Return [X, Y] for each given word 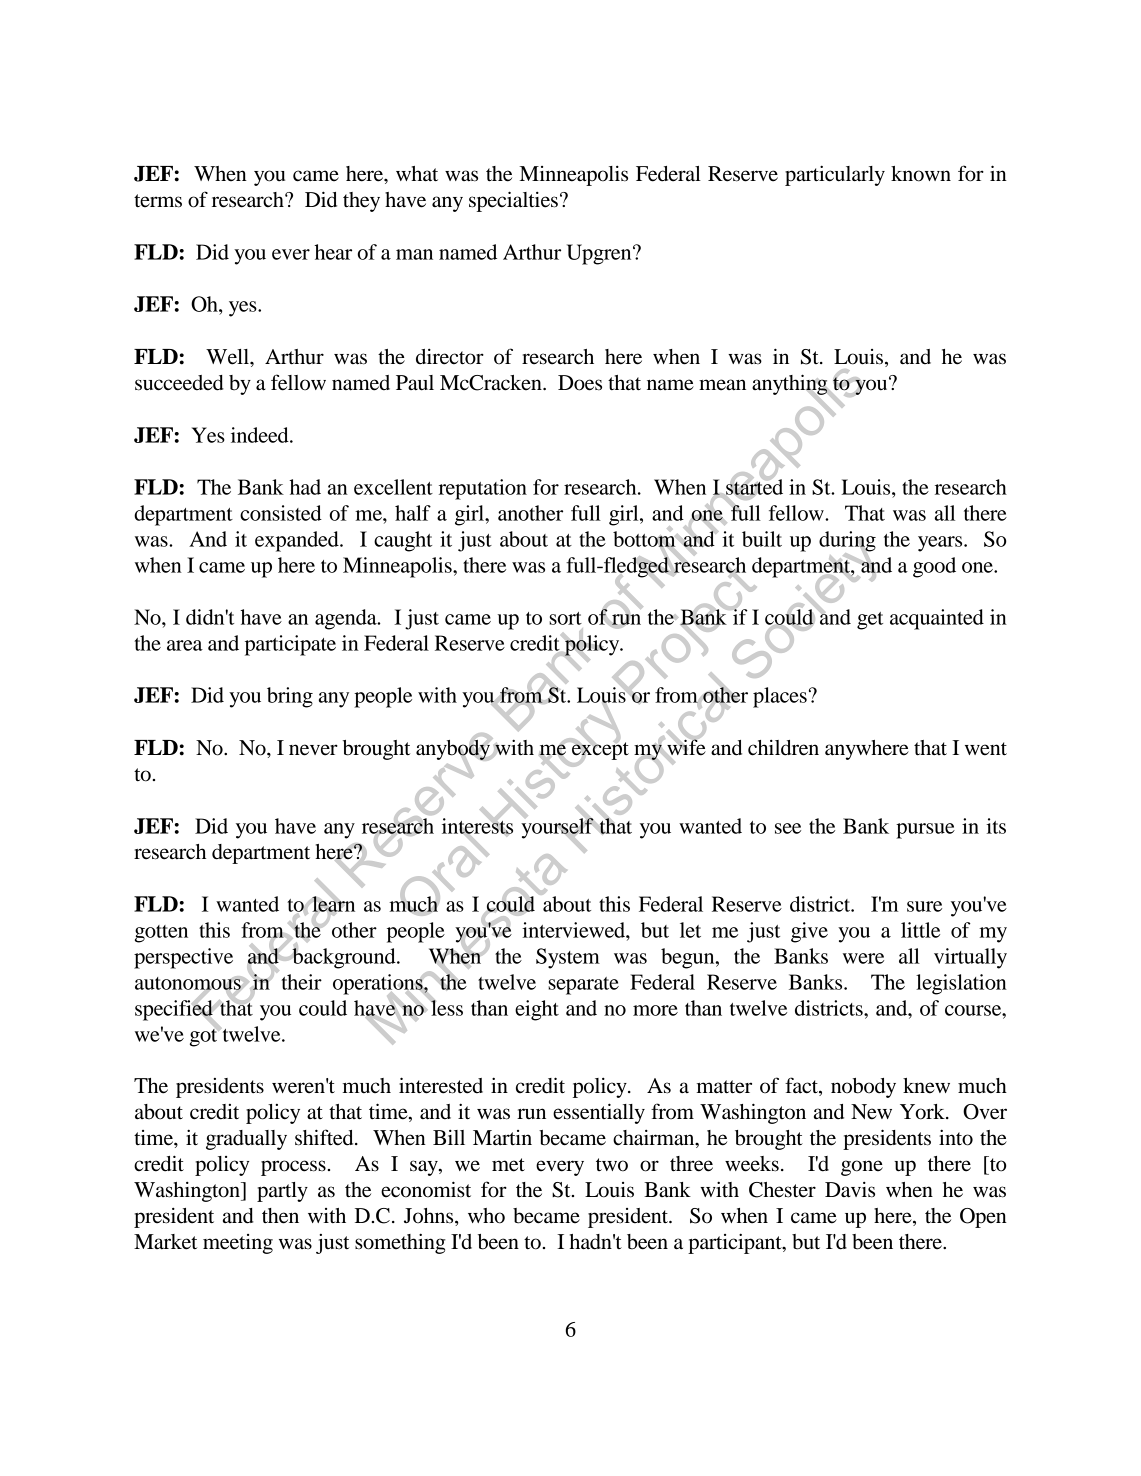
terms [158, 201]
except [599, 751]
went [986, 749]
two [612, 1165]
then [280, 1216]
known [921, 174]
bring [290, 697]
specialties [513, 201]
